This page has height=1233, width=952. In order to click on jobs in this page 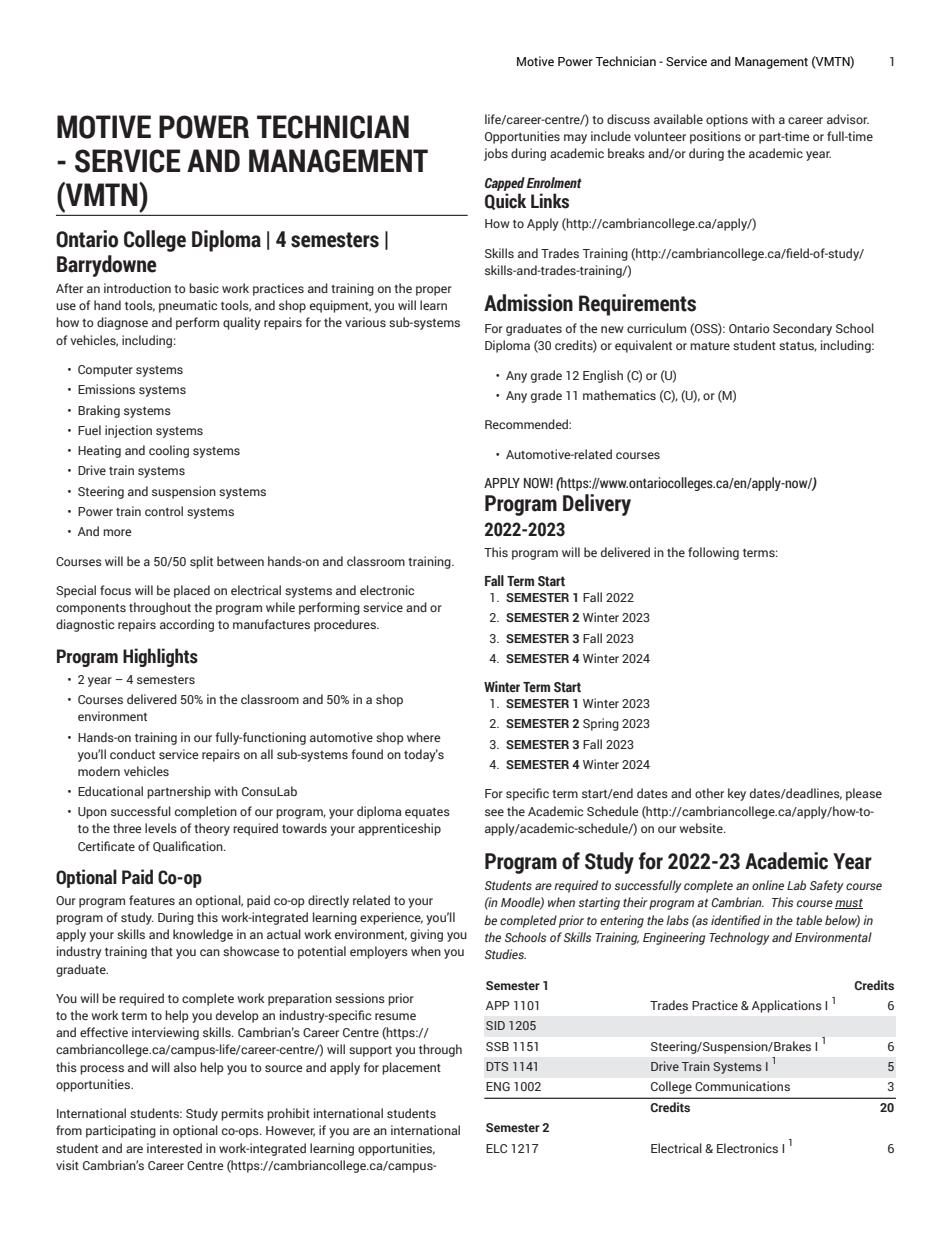, I will do `click(496, 154)`.
